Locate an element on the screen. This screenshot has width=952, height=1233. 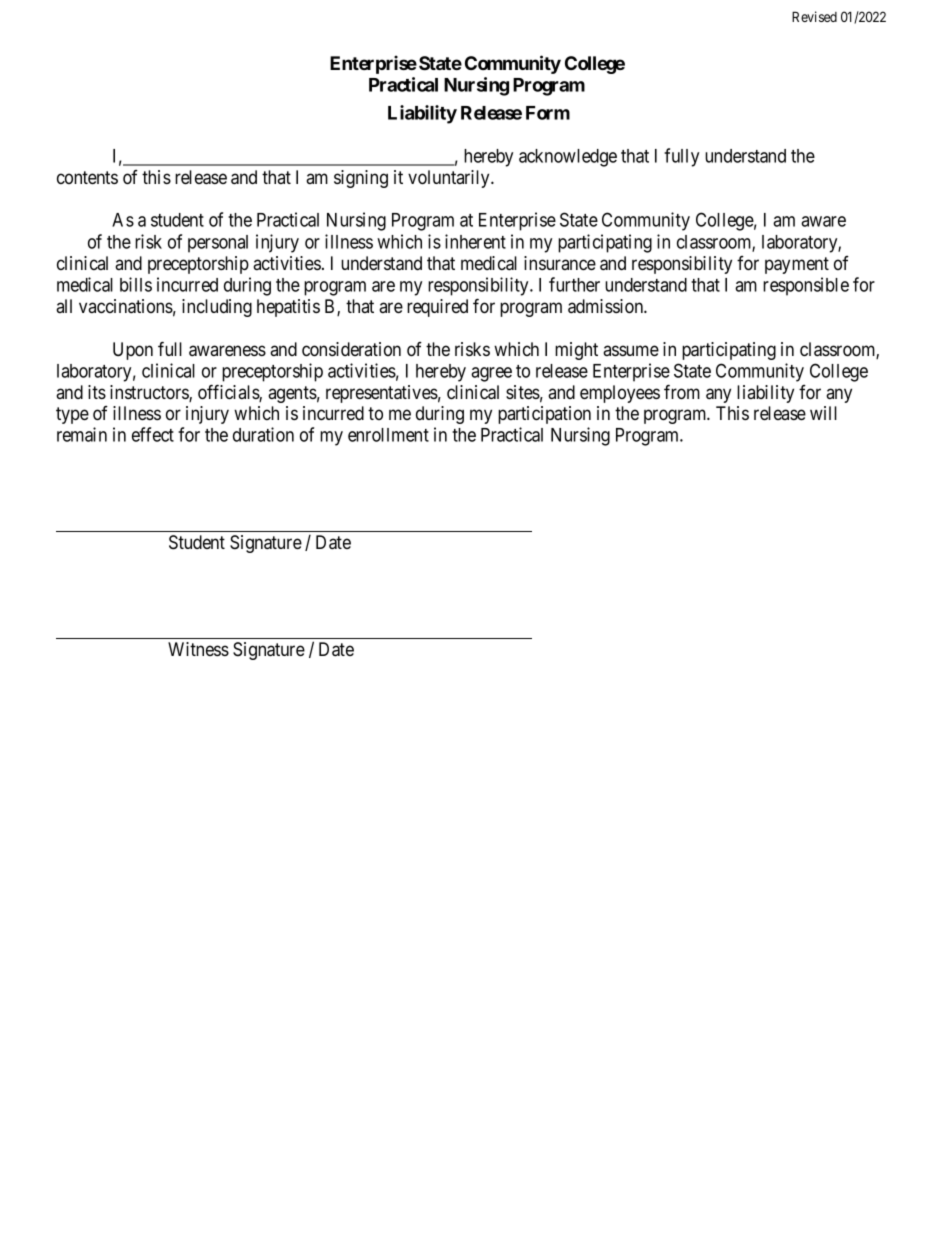
contents is located at coordinates (87, 177).
